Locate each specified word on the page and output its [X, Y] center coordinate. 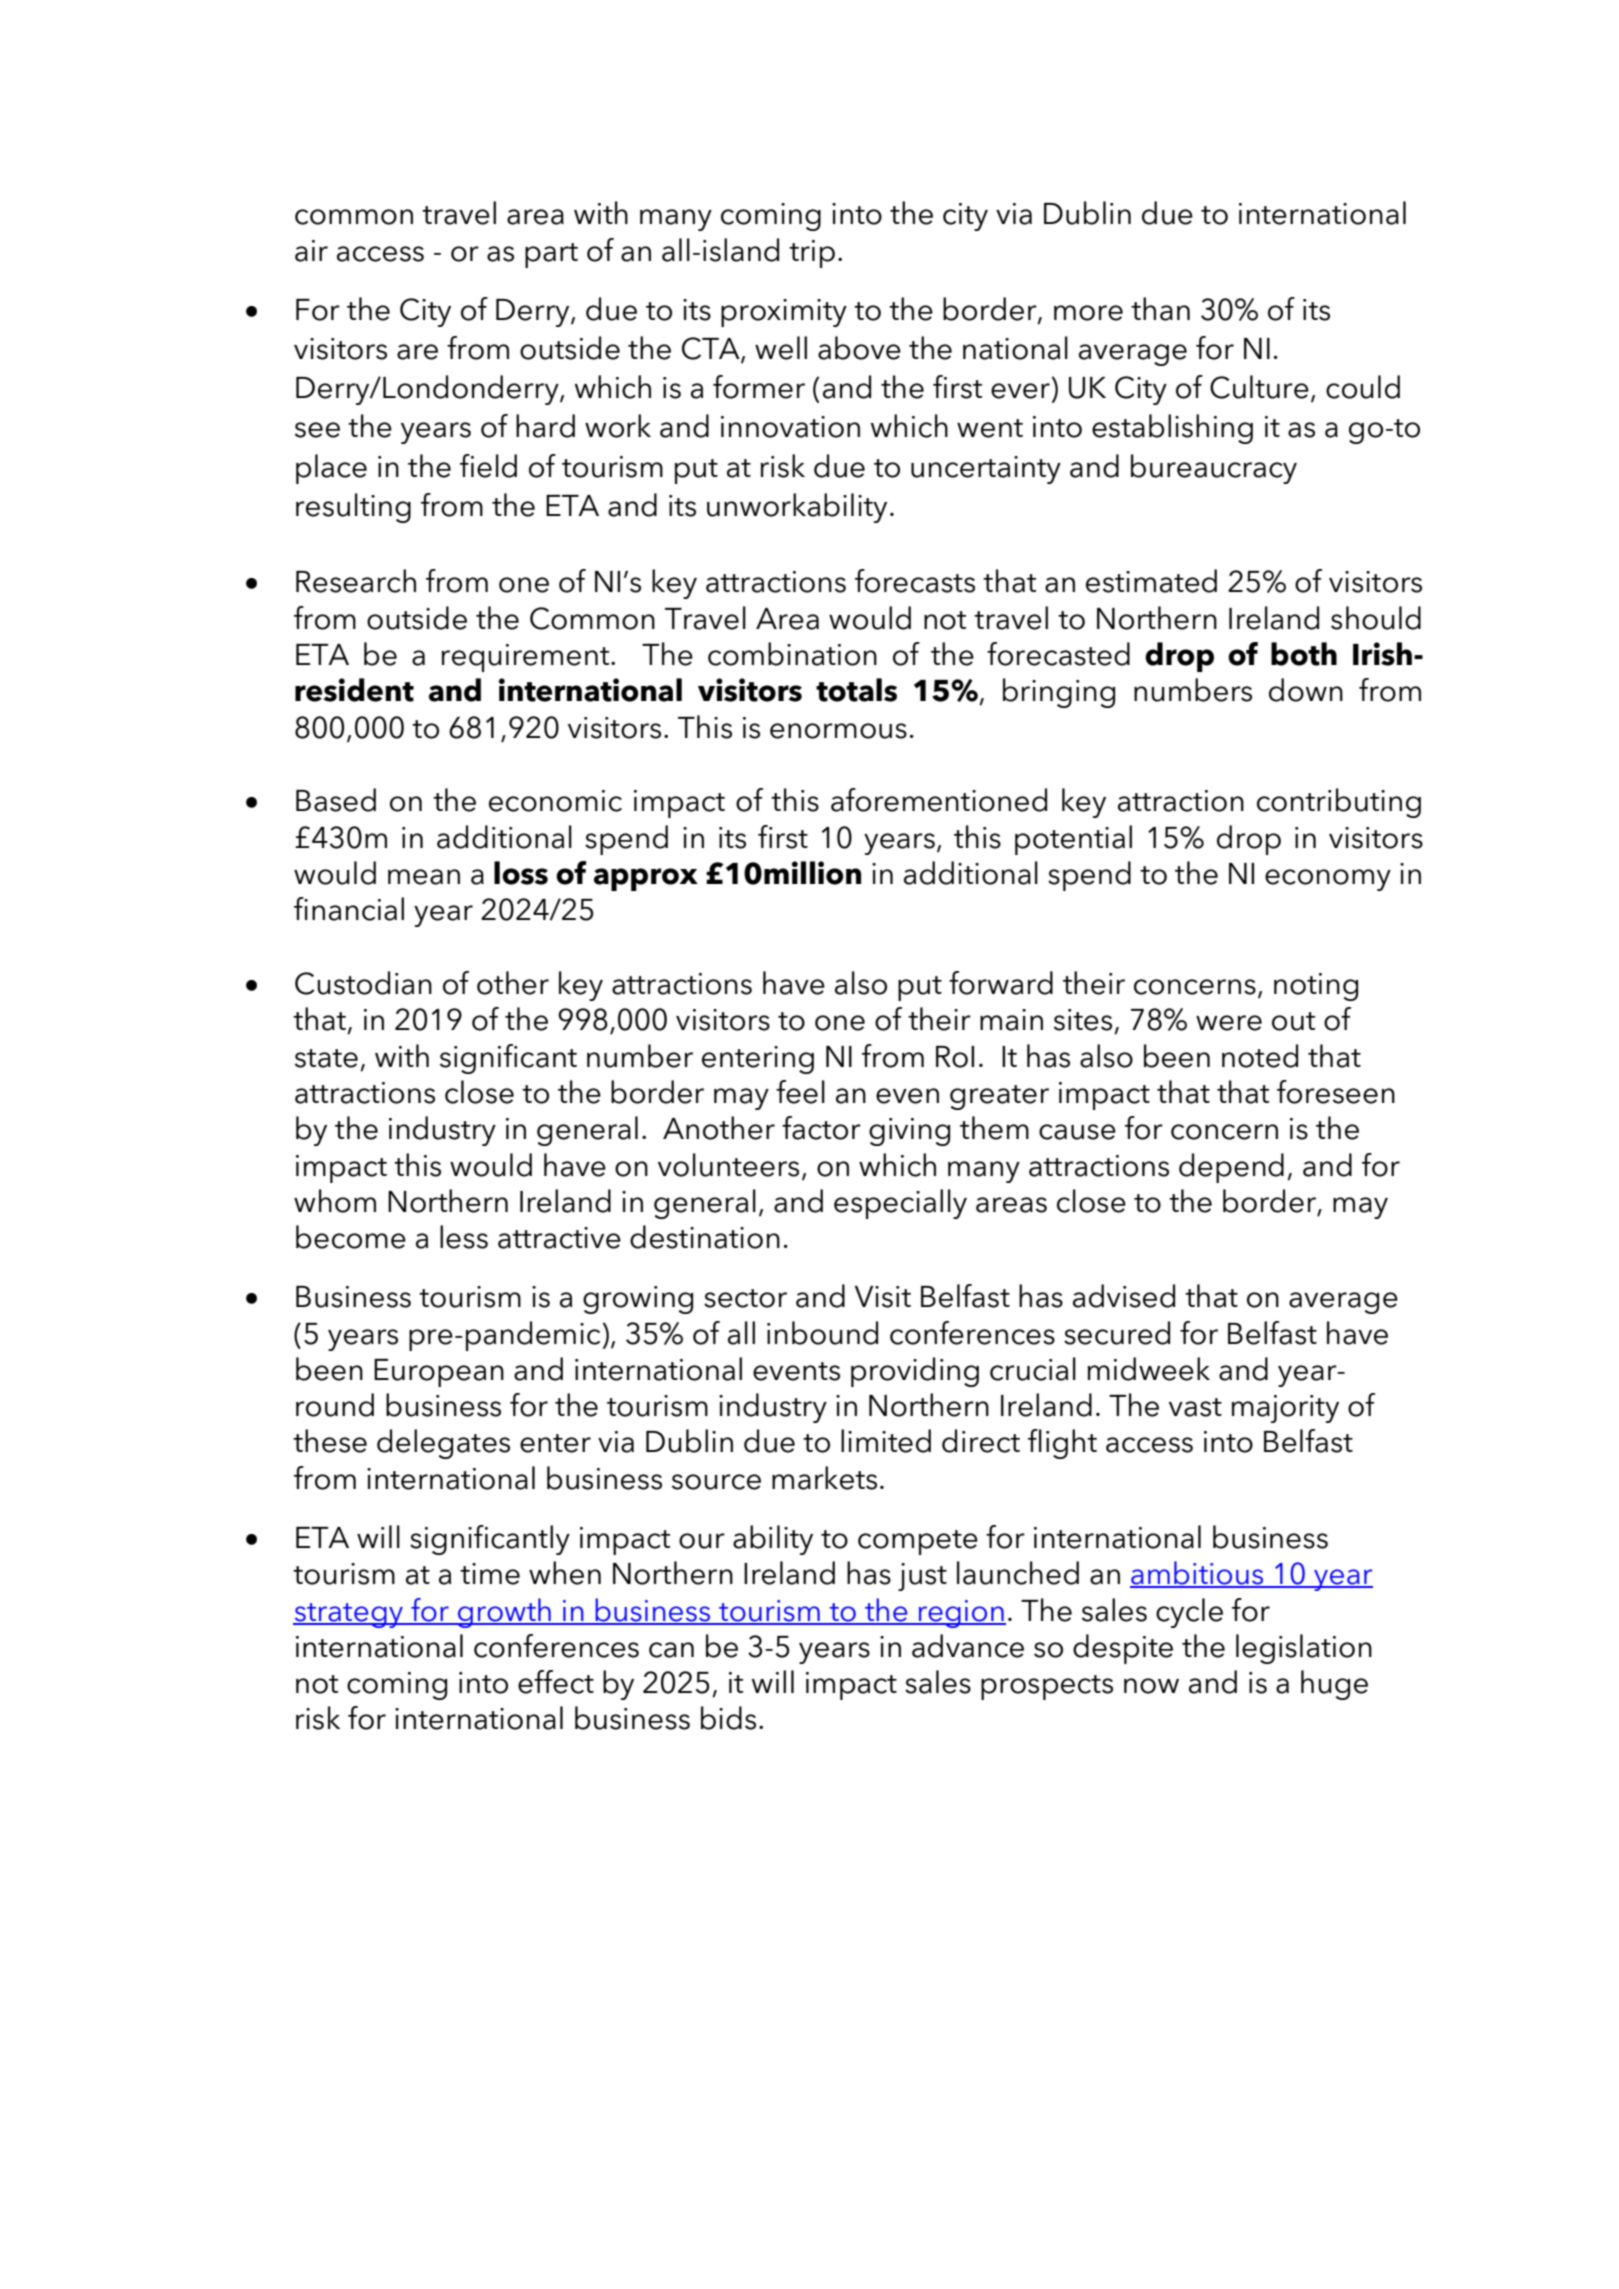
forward [1001, 983]
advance [968, 1646]
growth [504, 1613]
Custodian [363, 983]
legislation [1304, 1649]
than [1160, 309]
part [551, 255]
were [1229, 1023]
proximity [784, 313]
